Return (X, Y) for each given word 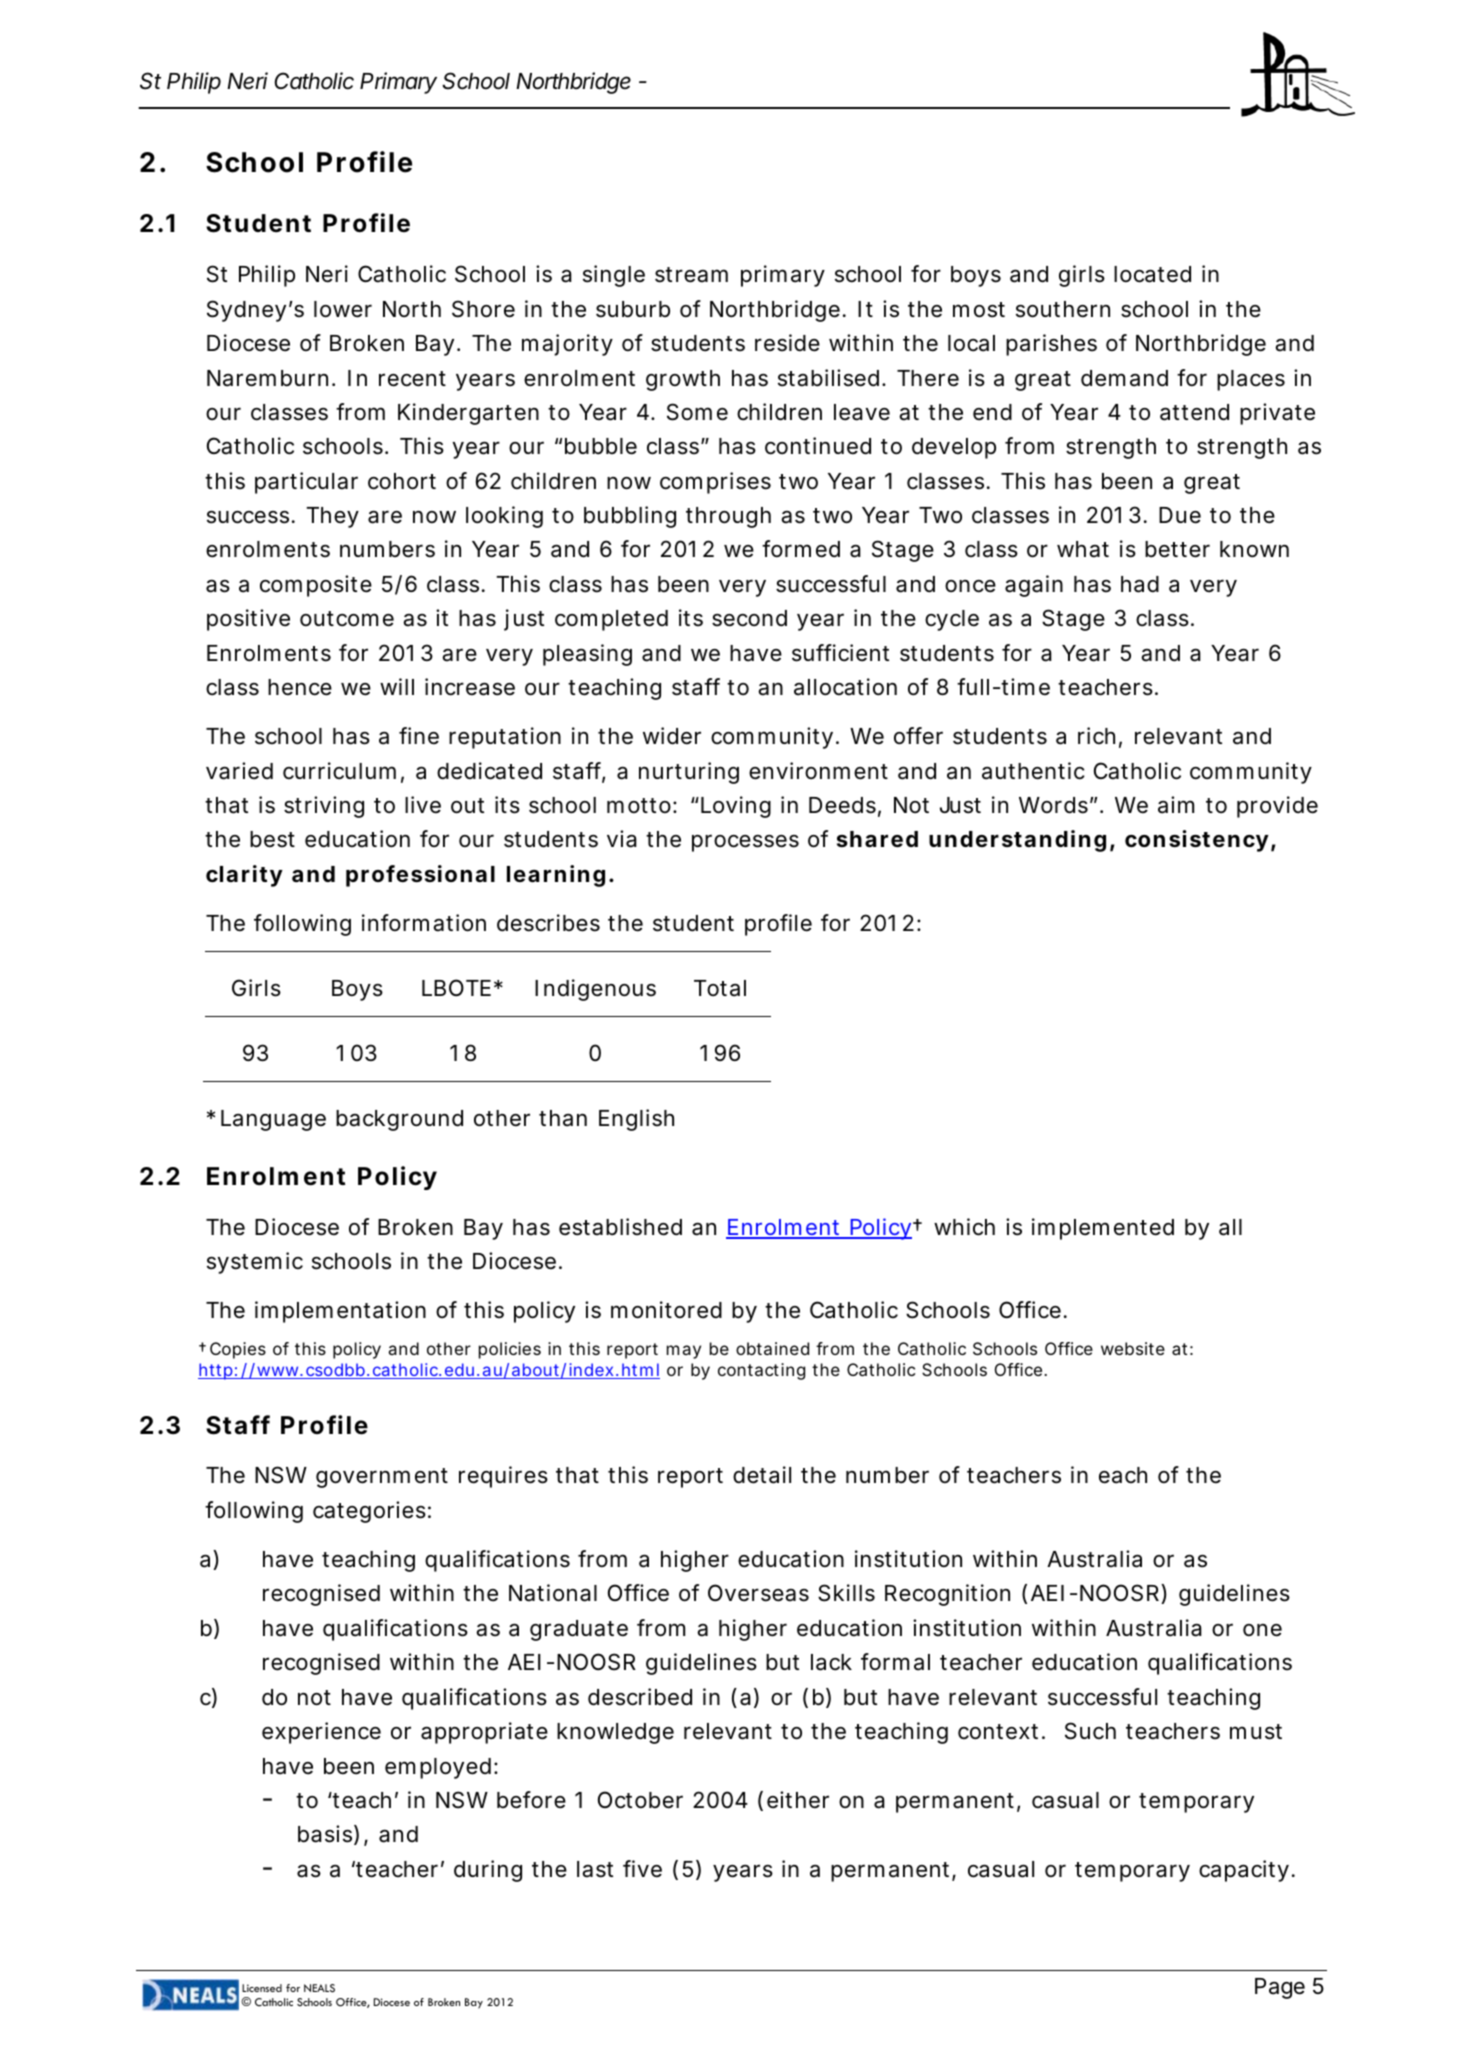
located (1152, 274)
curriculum (339, 771)
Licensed (262, 1988)
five (642, 1869)
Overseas (758, 1593)
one (1262, 1630)
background (399, 1120)
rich (1096, 736)
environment (818, 771)
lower (343, 309)
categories (369, 1512)
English (636, 1120)
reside (787, 343)
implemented (1103, 1229)
